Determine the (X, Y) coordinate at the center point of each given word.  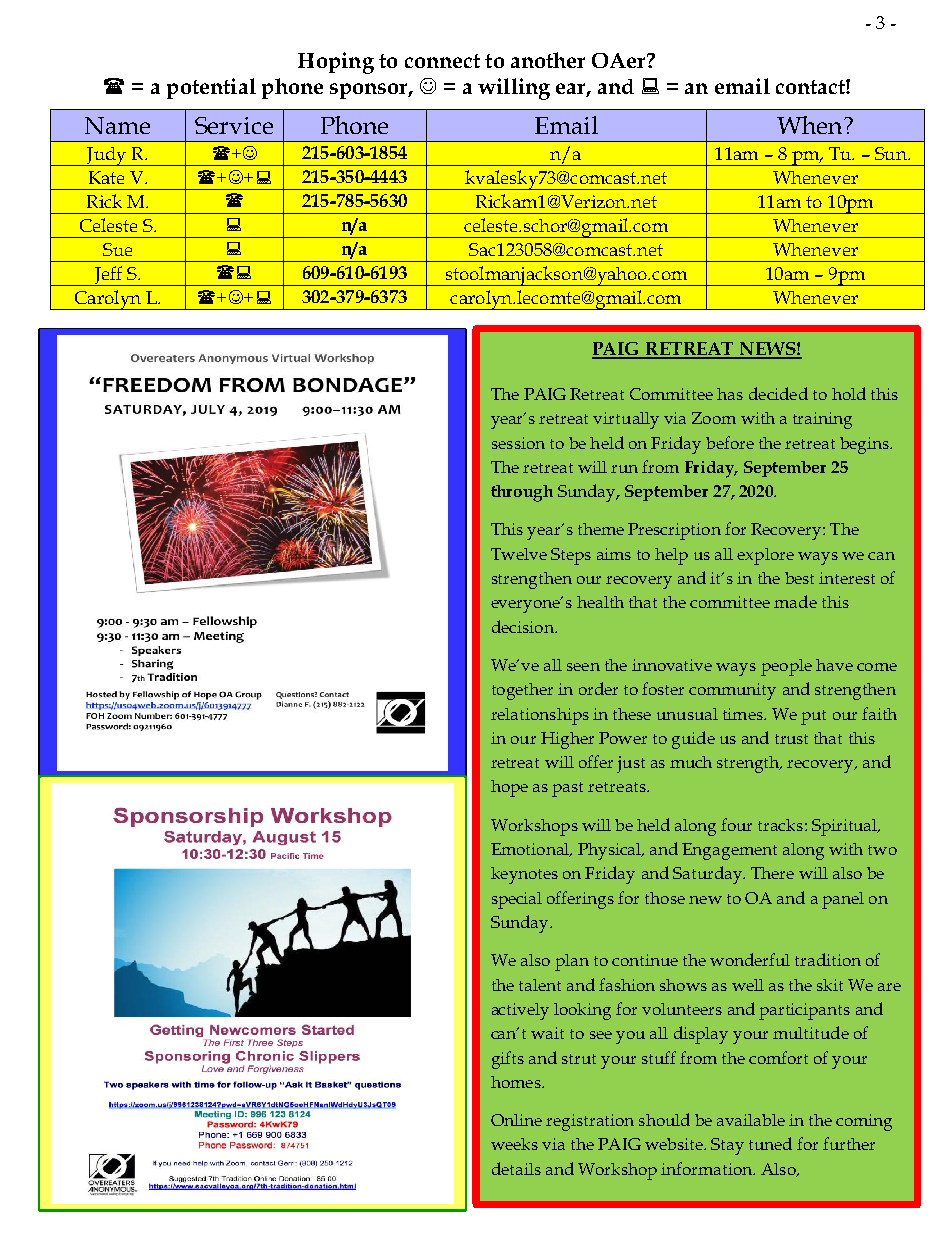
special (517, 900)
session (518, 443)
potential (211, 88)
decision (524, 626)
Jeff (108, 276)
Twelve (519, 554)
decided (778, 393)
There (772, 873)
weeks (514, 1144)
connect (442, 61)
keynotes (524, 875)
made (795, 601)
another (548, 60)
